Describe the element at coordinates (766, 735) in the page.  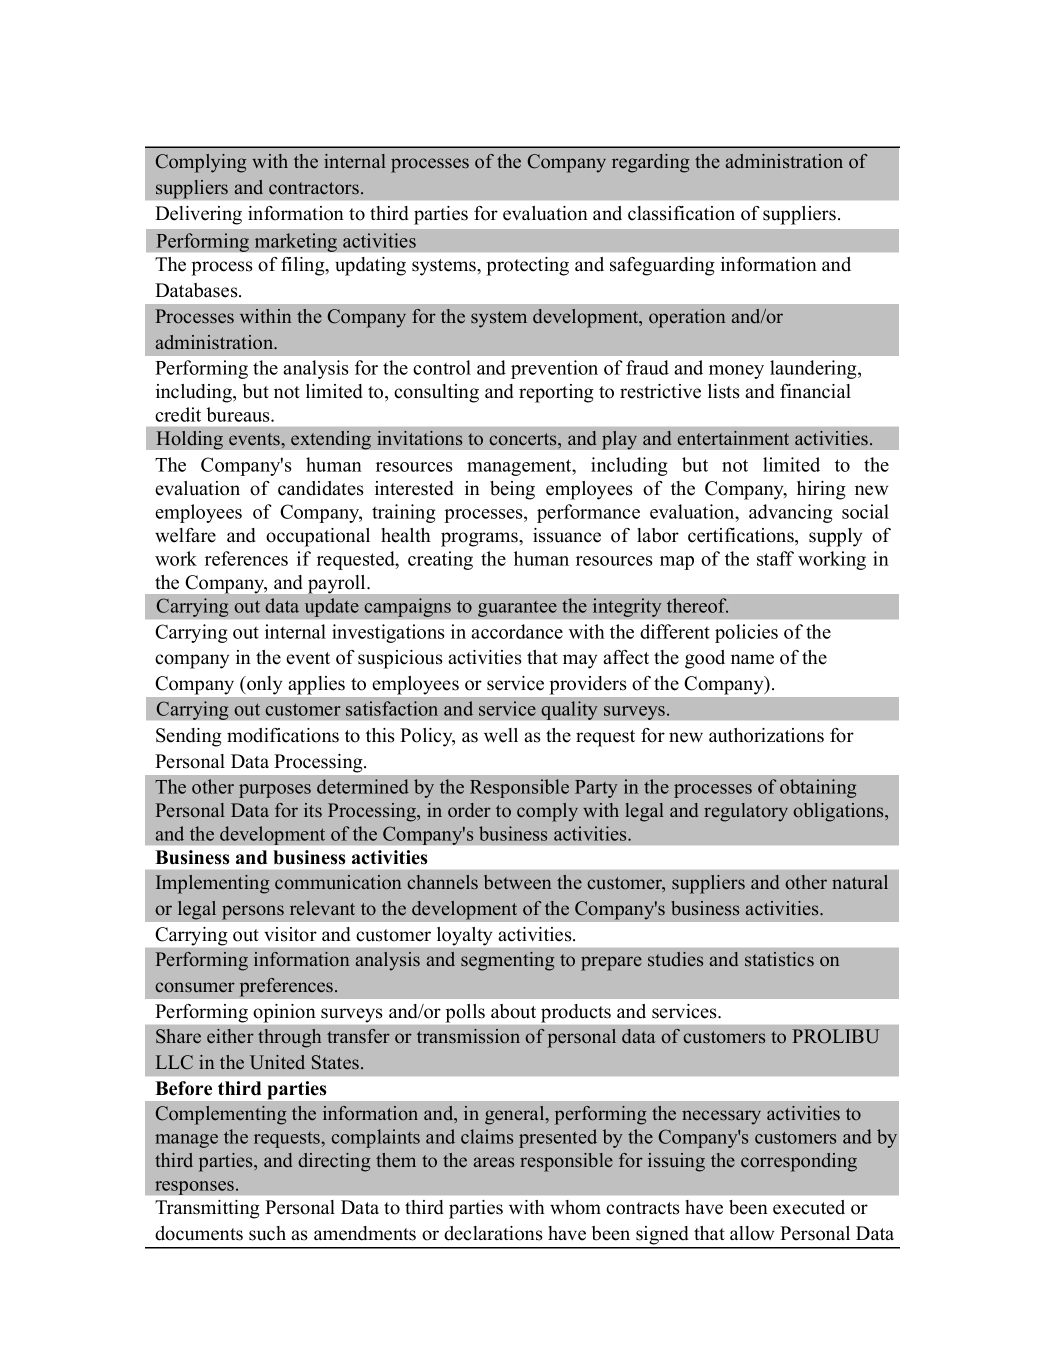
I see `authorizations` at that location.
